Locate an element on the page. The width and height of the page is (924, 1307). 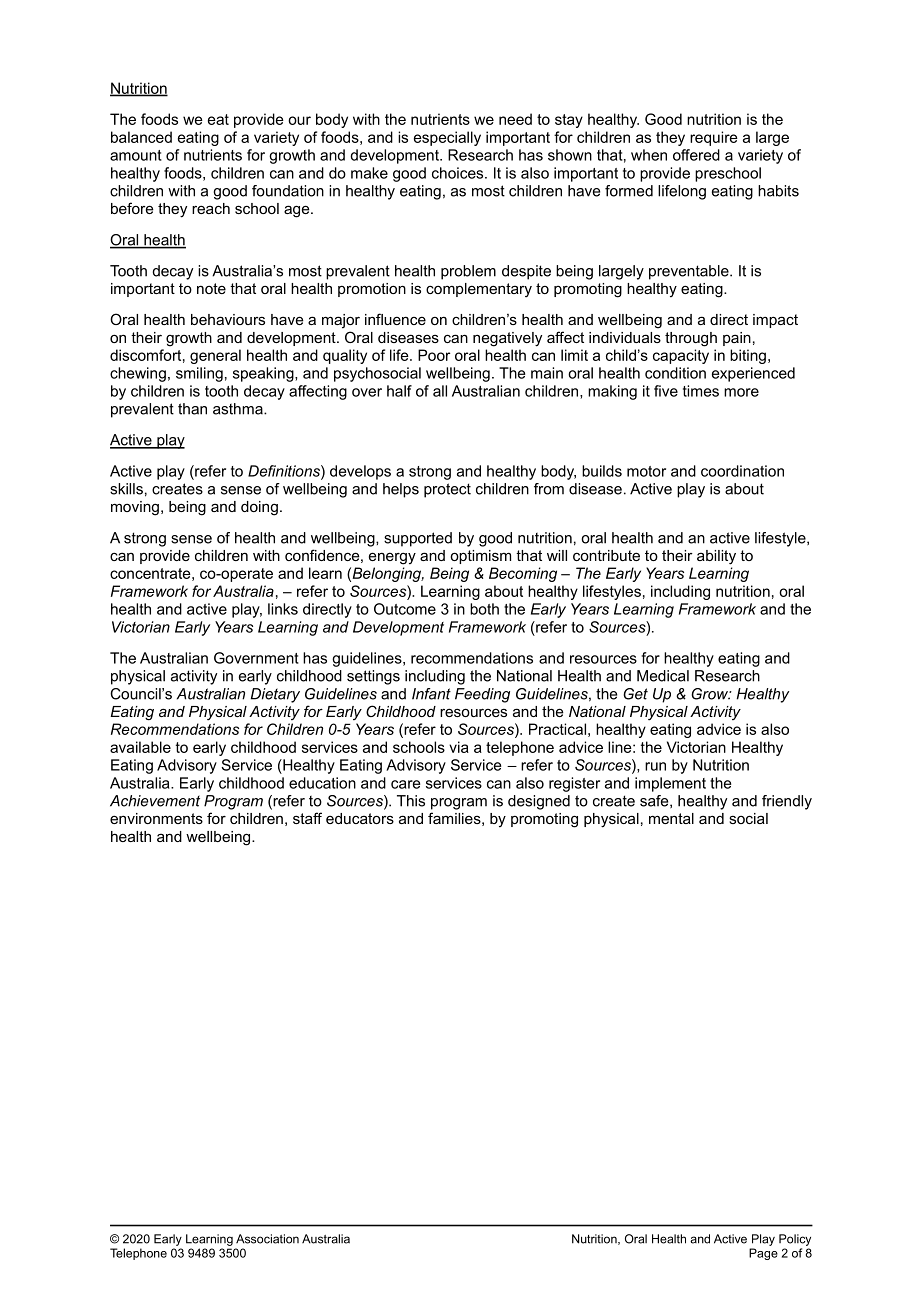
Feeding is located at coordinates (482, 695).
